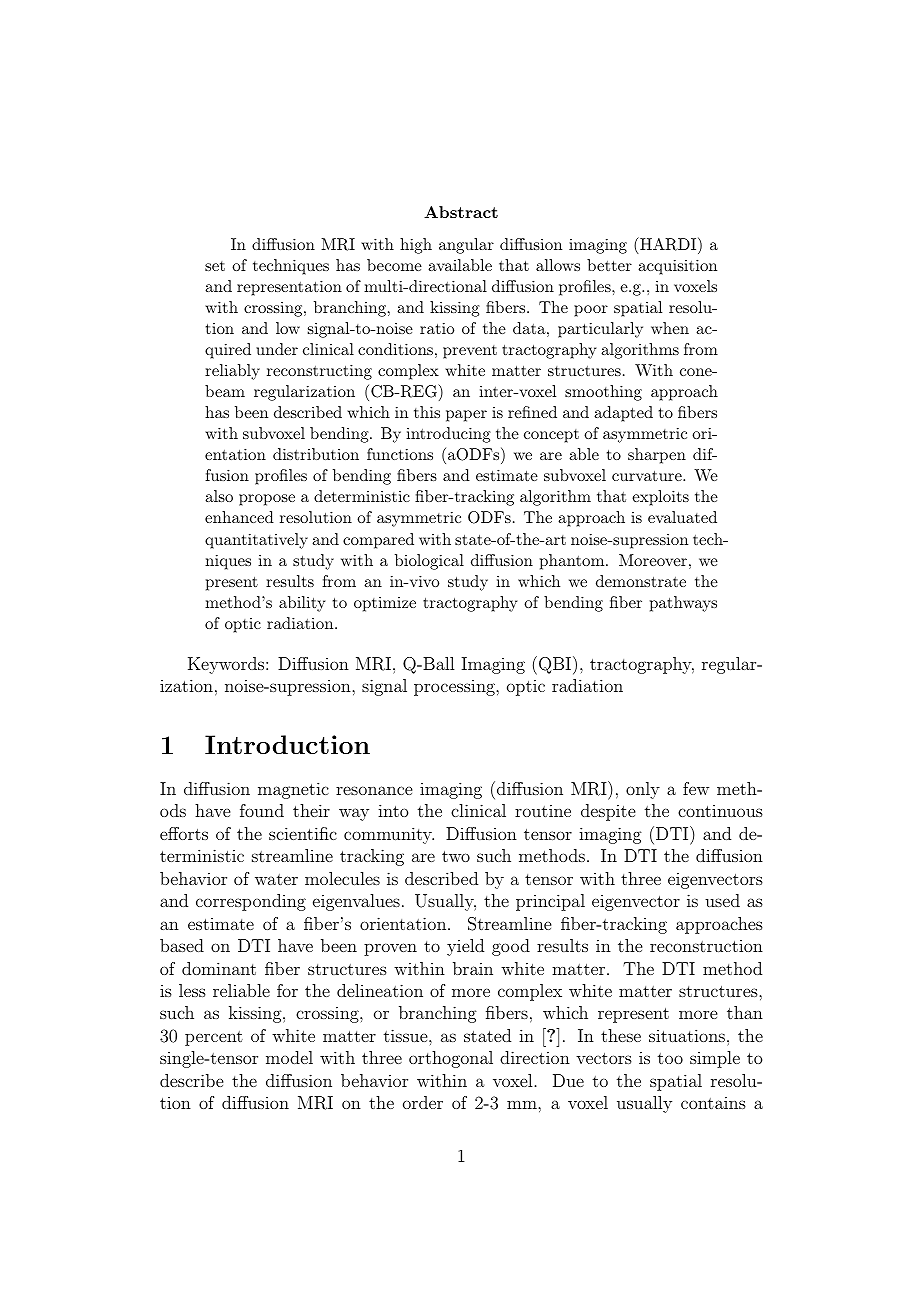 The width and height of the document is (924, 1308). Describe the element at coordinates (466, 246) in the document. I see `angular` at that location.
